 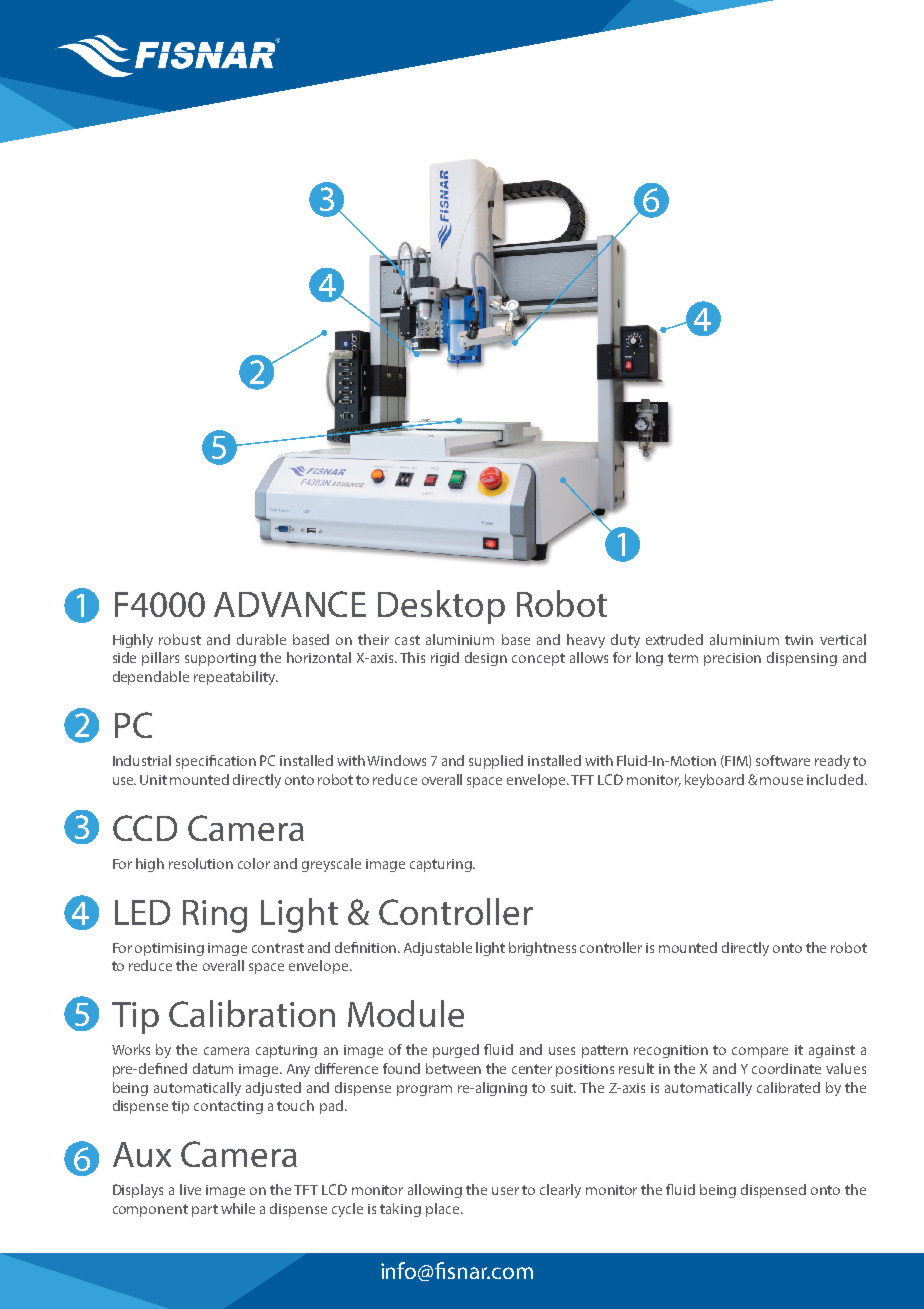 I want to click on user, so click(x=505, y=1191).
